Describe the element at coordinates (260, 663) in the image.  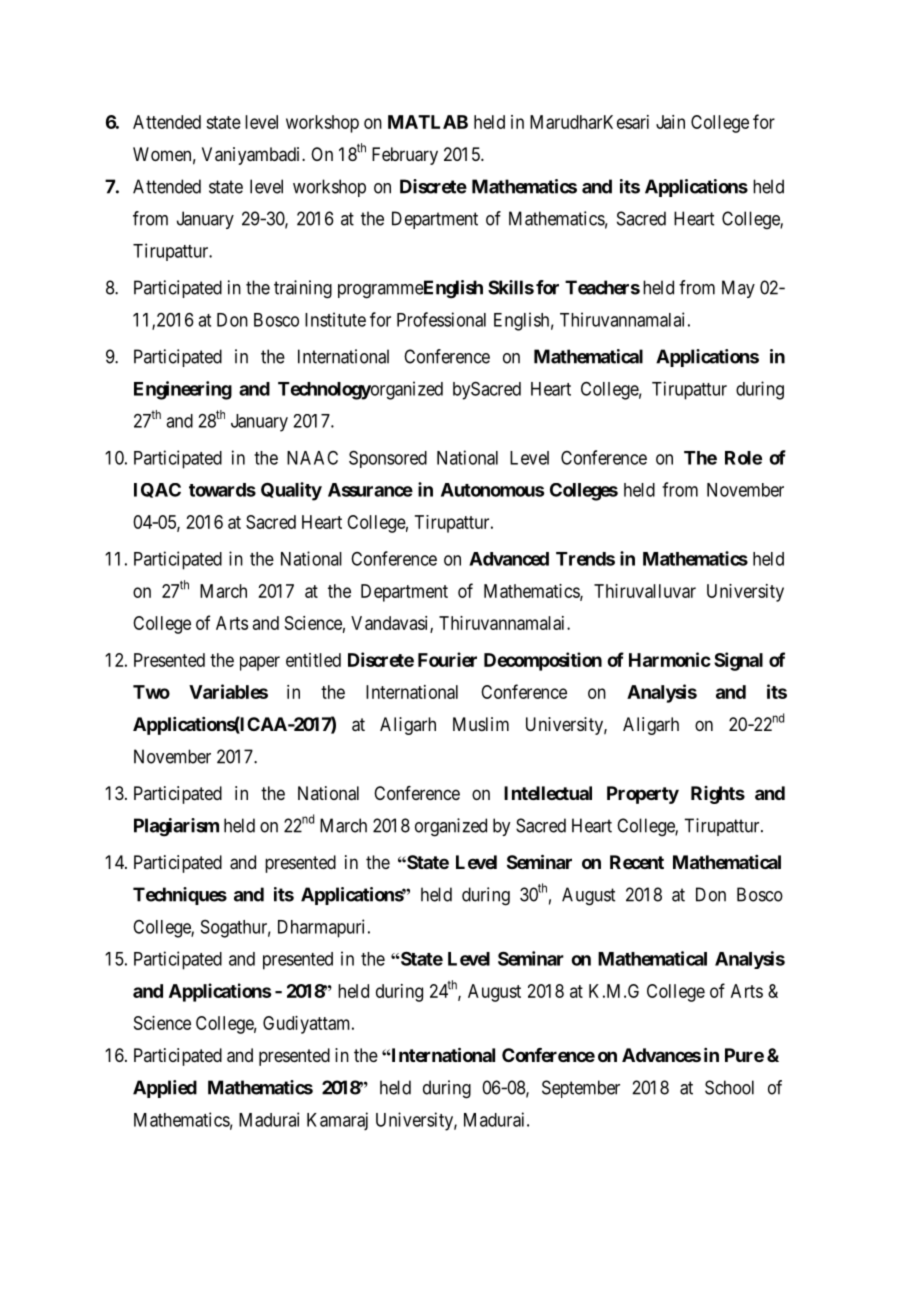
I see `paper` at that location.
